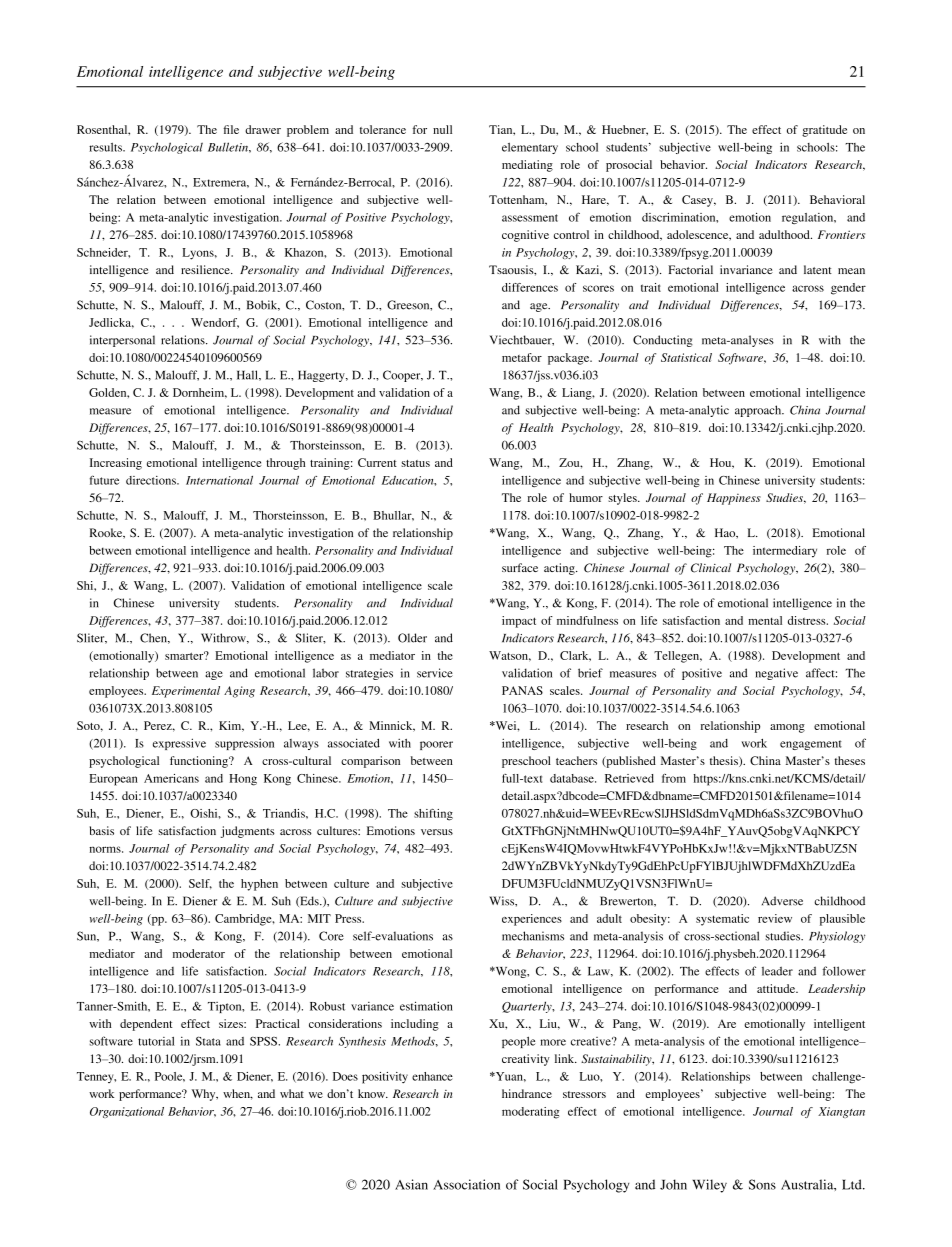  I want to click on Organizational, so click(127, 1112).
